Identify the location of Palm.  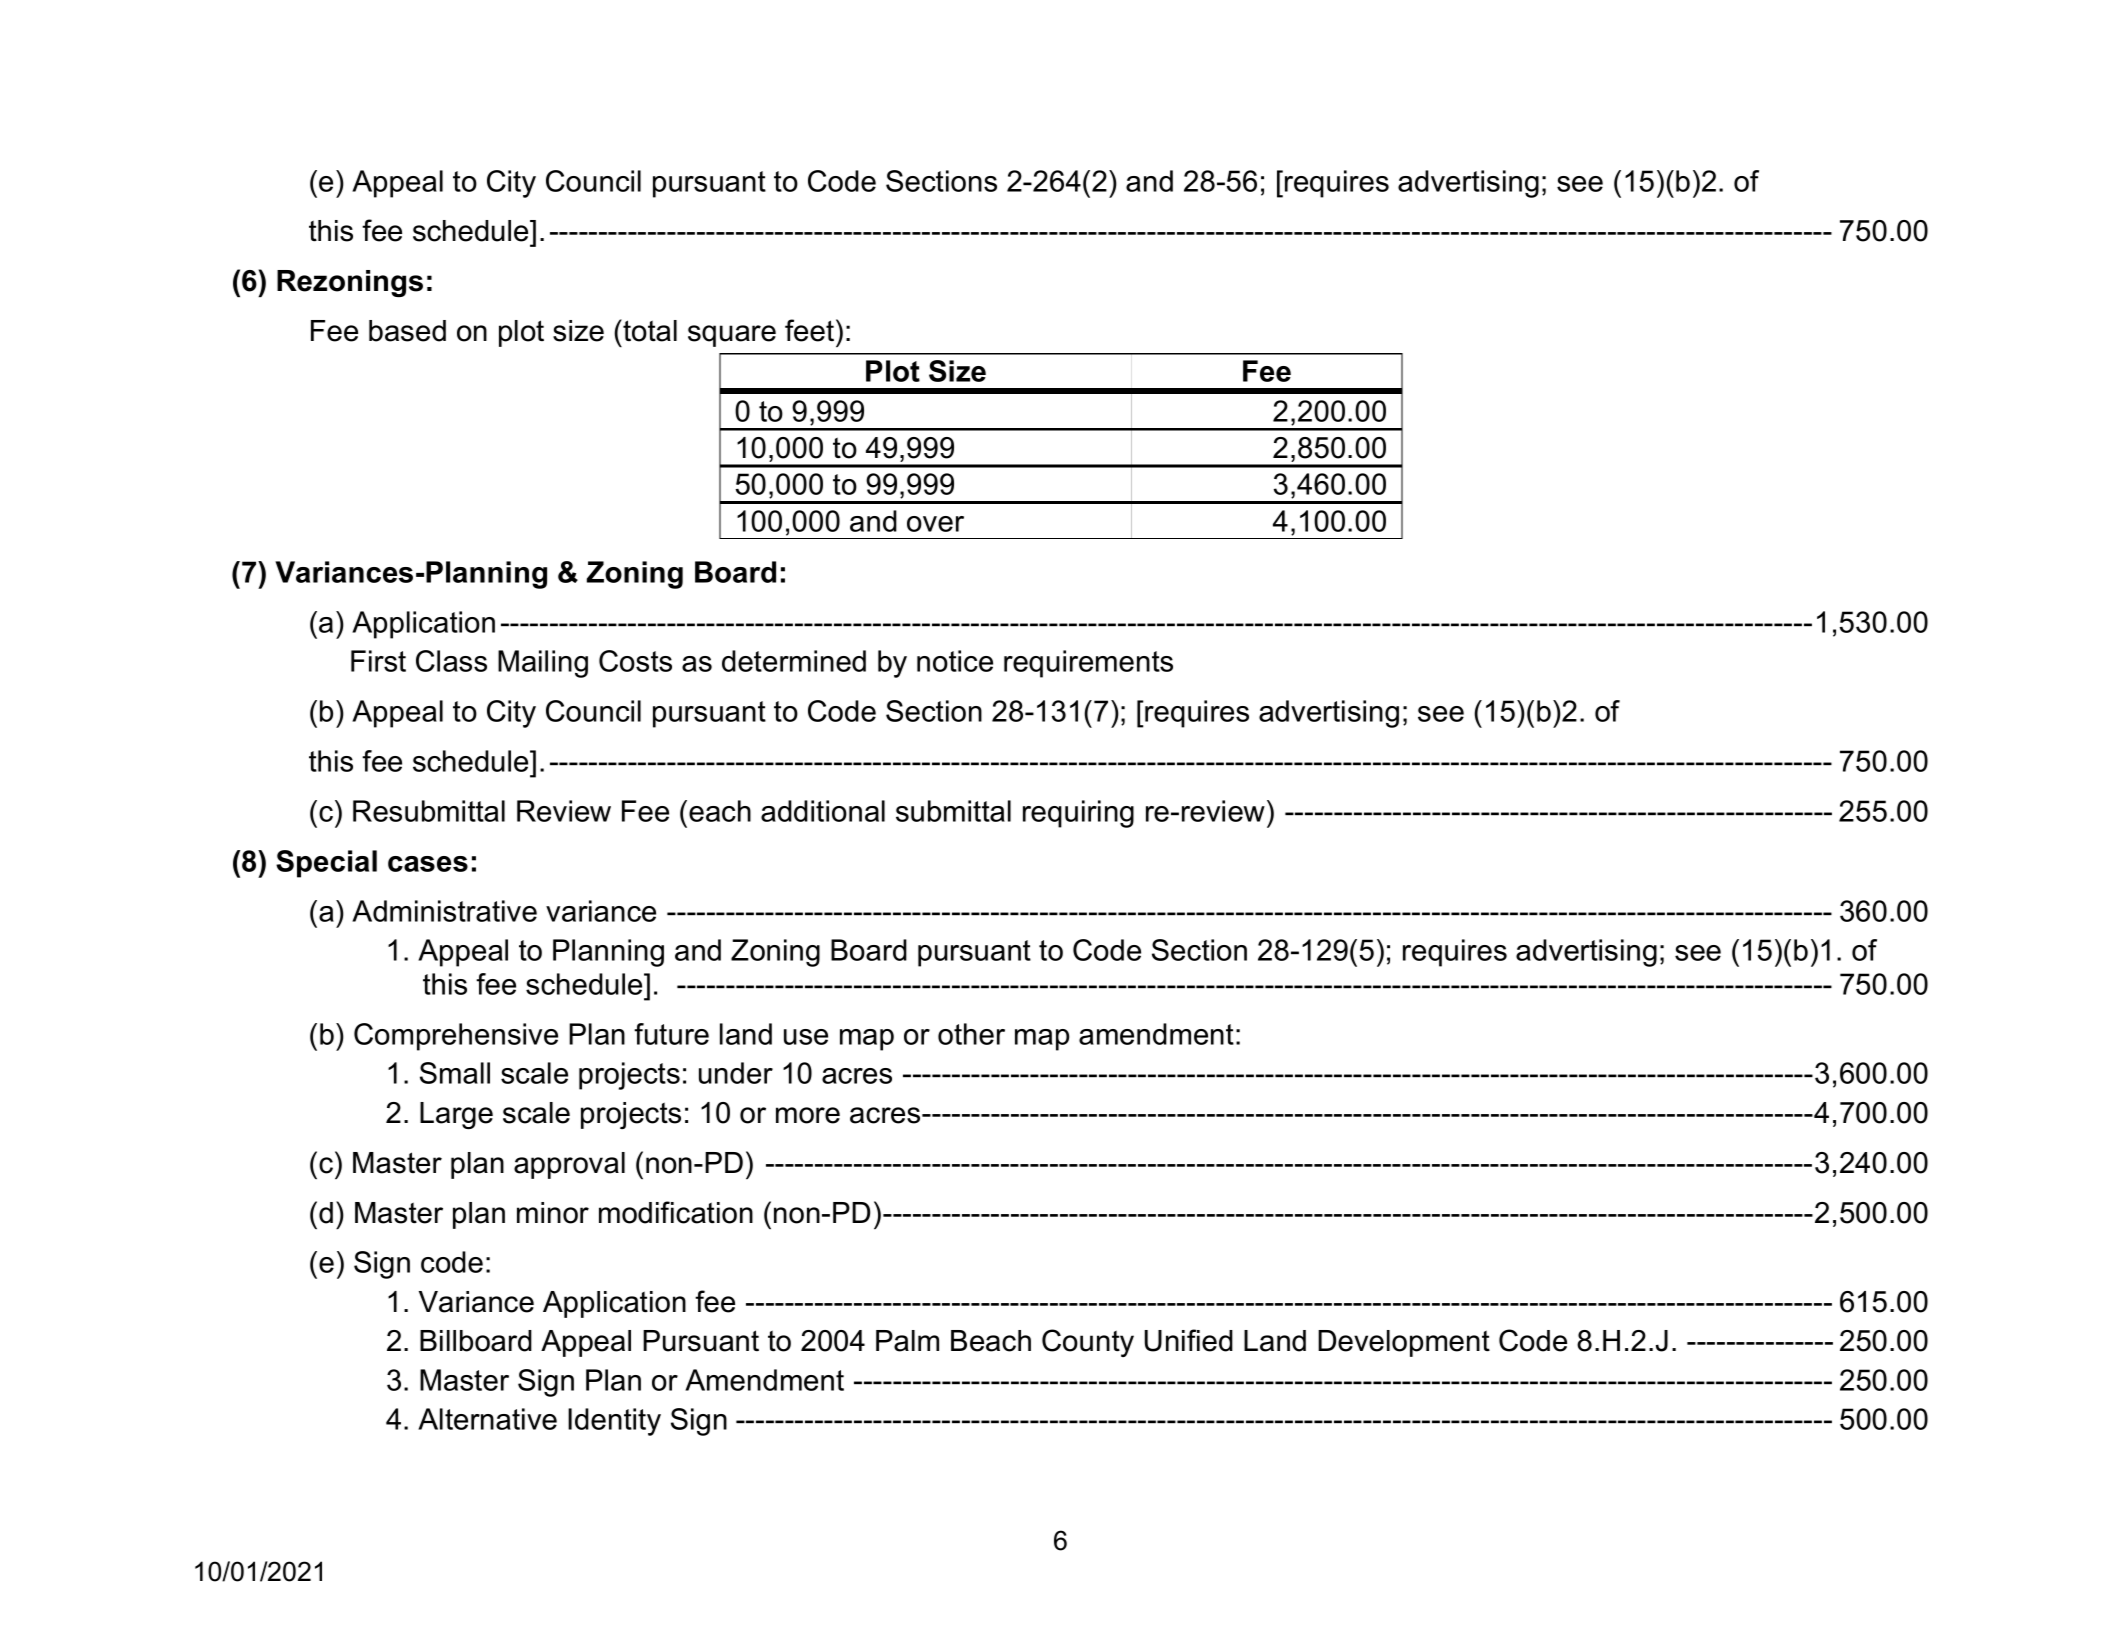
(907, 1341).
